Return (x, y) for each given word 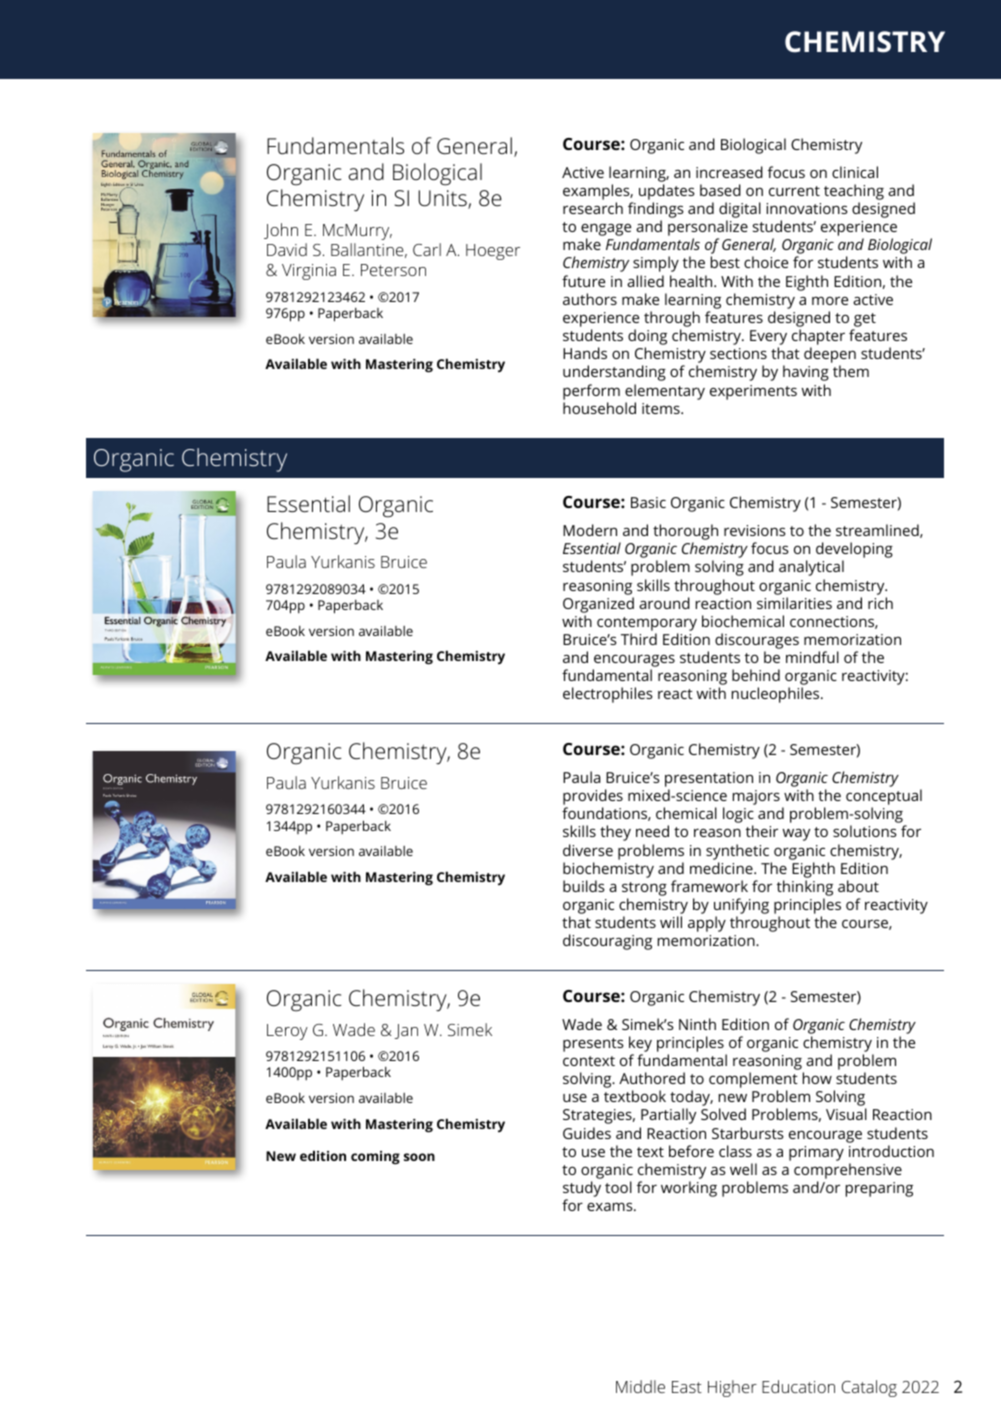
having (806, 373)
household (599, 408)
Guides (587, 1133)
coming (375, 1158)
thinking (805, 888)
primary (816, 1153)
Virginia (309, 272)
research (593, 208)
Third (639, 639)
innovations (807, 208)
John (281, 231)
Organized (598, 605)
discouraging (607, 942)
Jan (406, 1031)
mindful (812, 657)
